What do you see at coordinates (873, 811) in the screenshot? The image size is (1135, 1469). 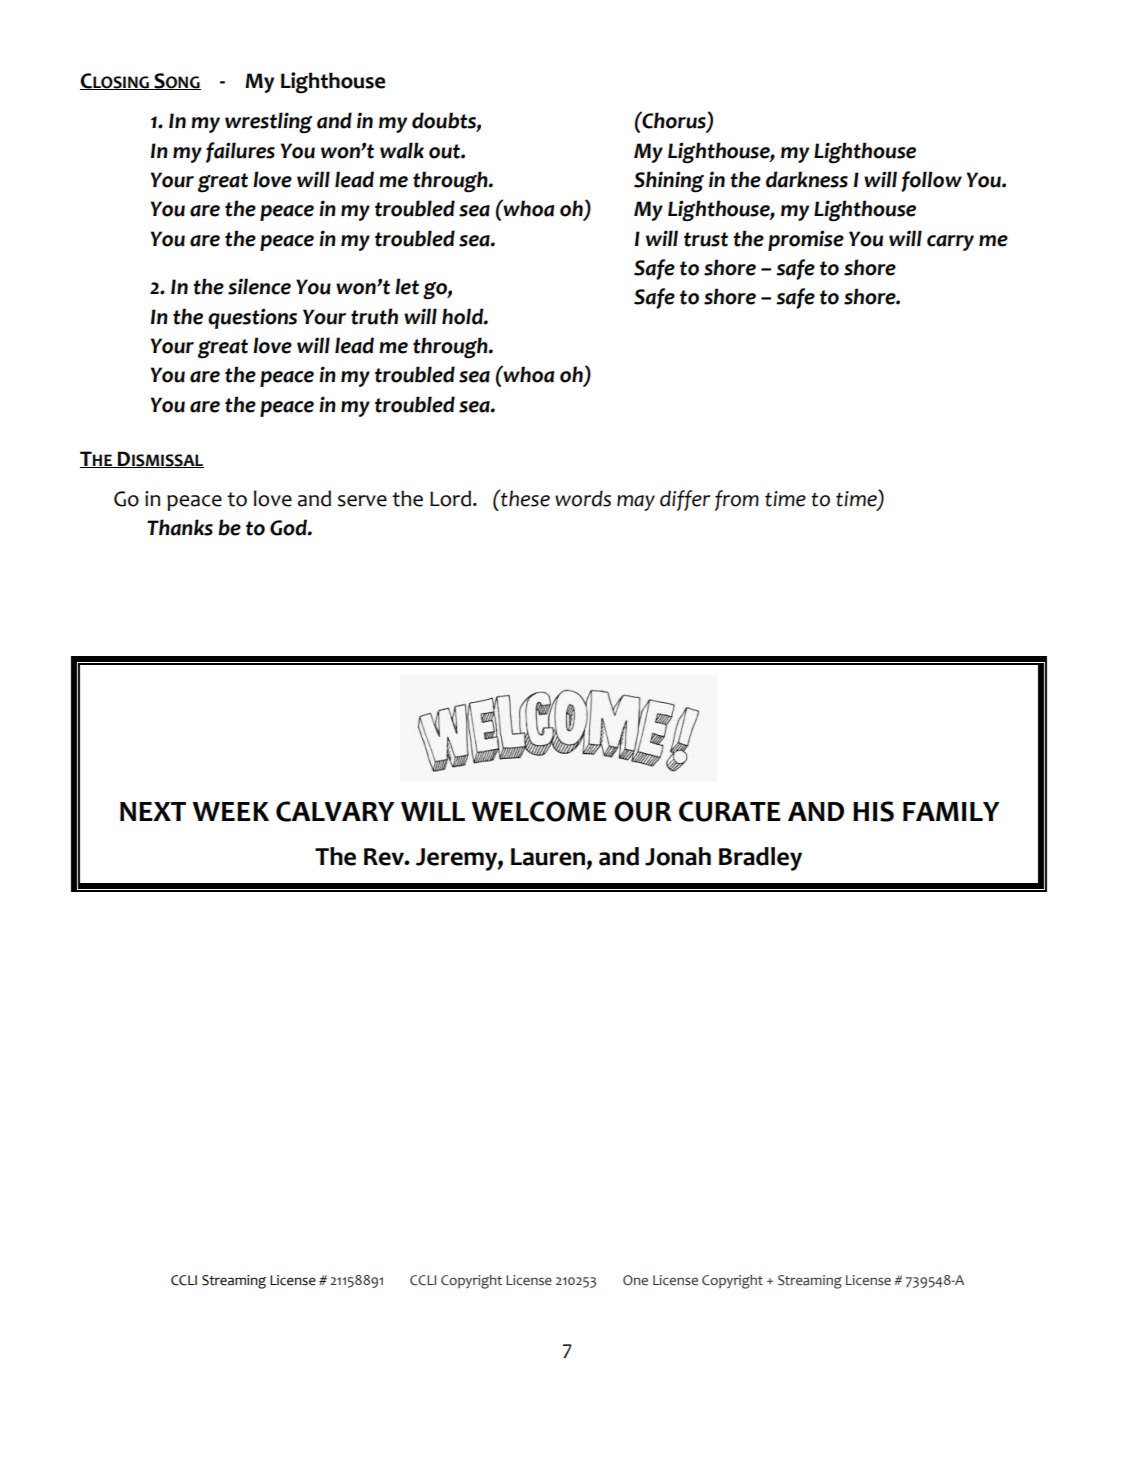 I see `HIS` at bounding box center [873, 811].
